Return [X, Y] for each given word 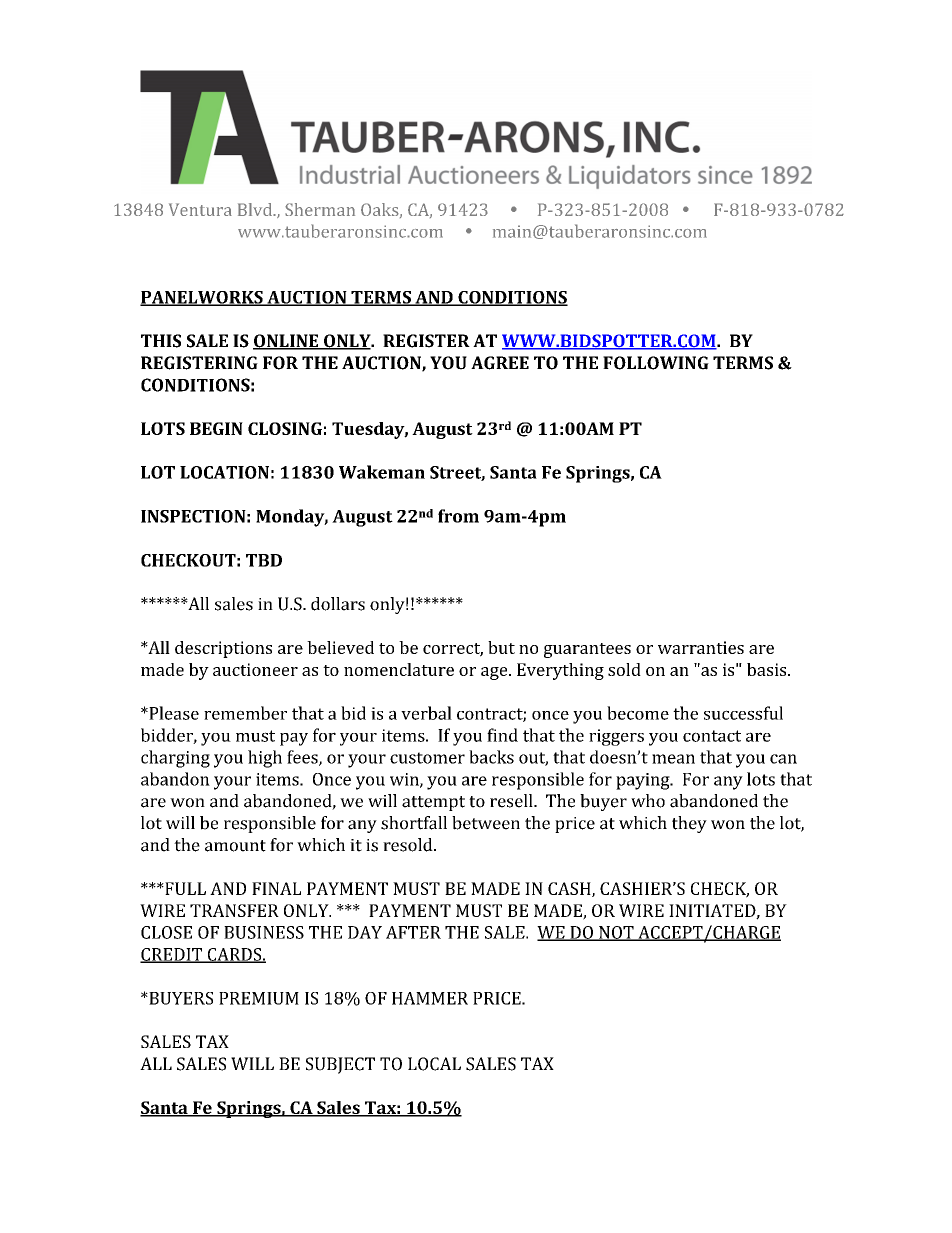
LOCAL [434, 1064]
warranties [701, 647]
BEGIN [216, 428]
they [689, 824]
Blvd [256, 209]
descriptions [223, 649]
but [501, 647]
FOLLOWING [656, 363]
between [486, 823]
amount [235, 846]
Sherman [320, 209]
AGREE [500, 363]
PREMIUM [259, 998]
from [458, 516]
